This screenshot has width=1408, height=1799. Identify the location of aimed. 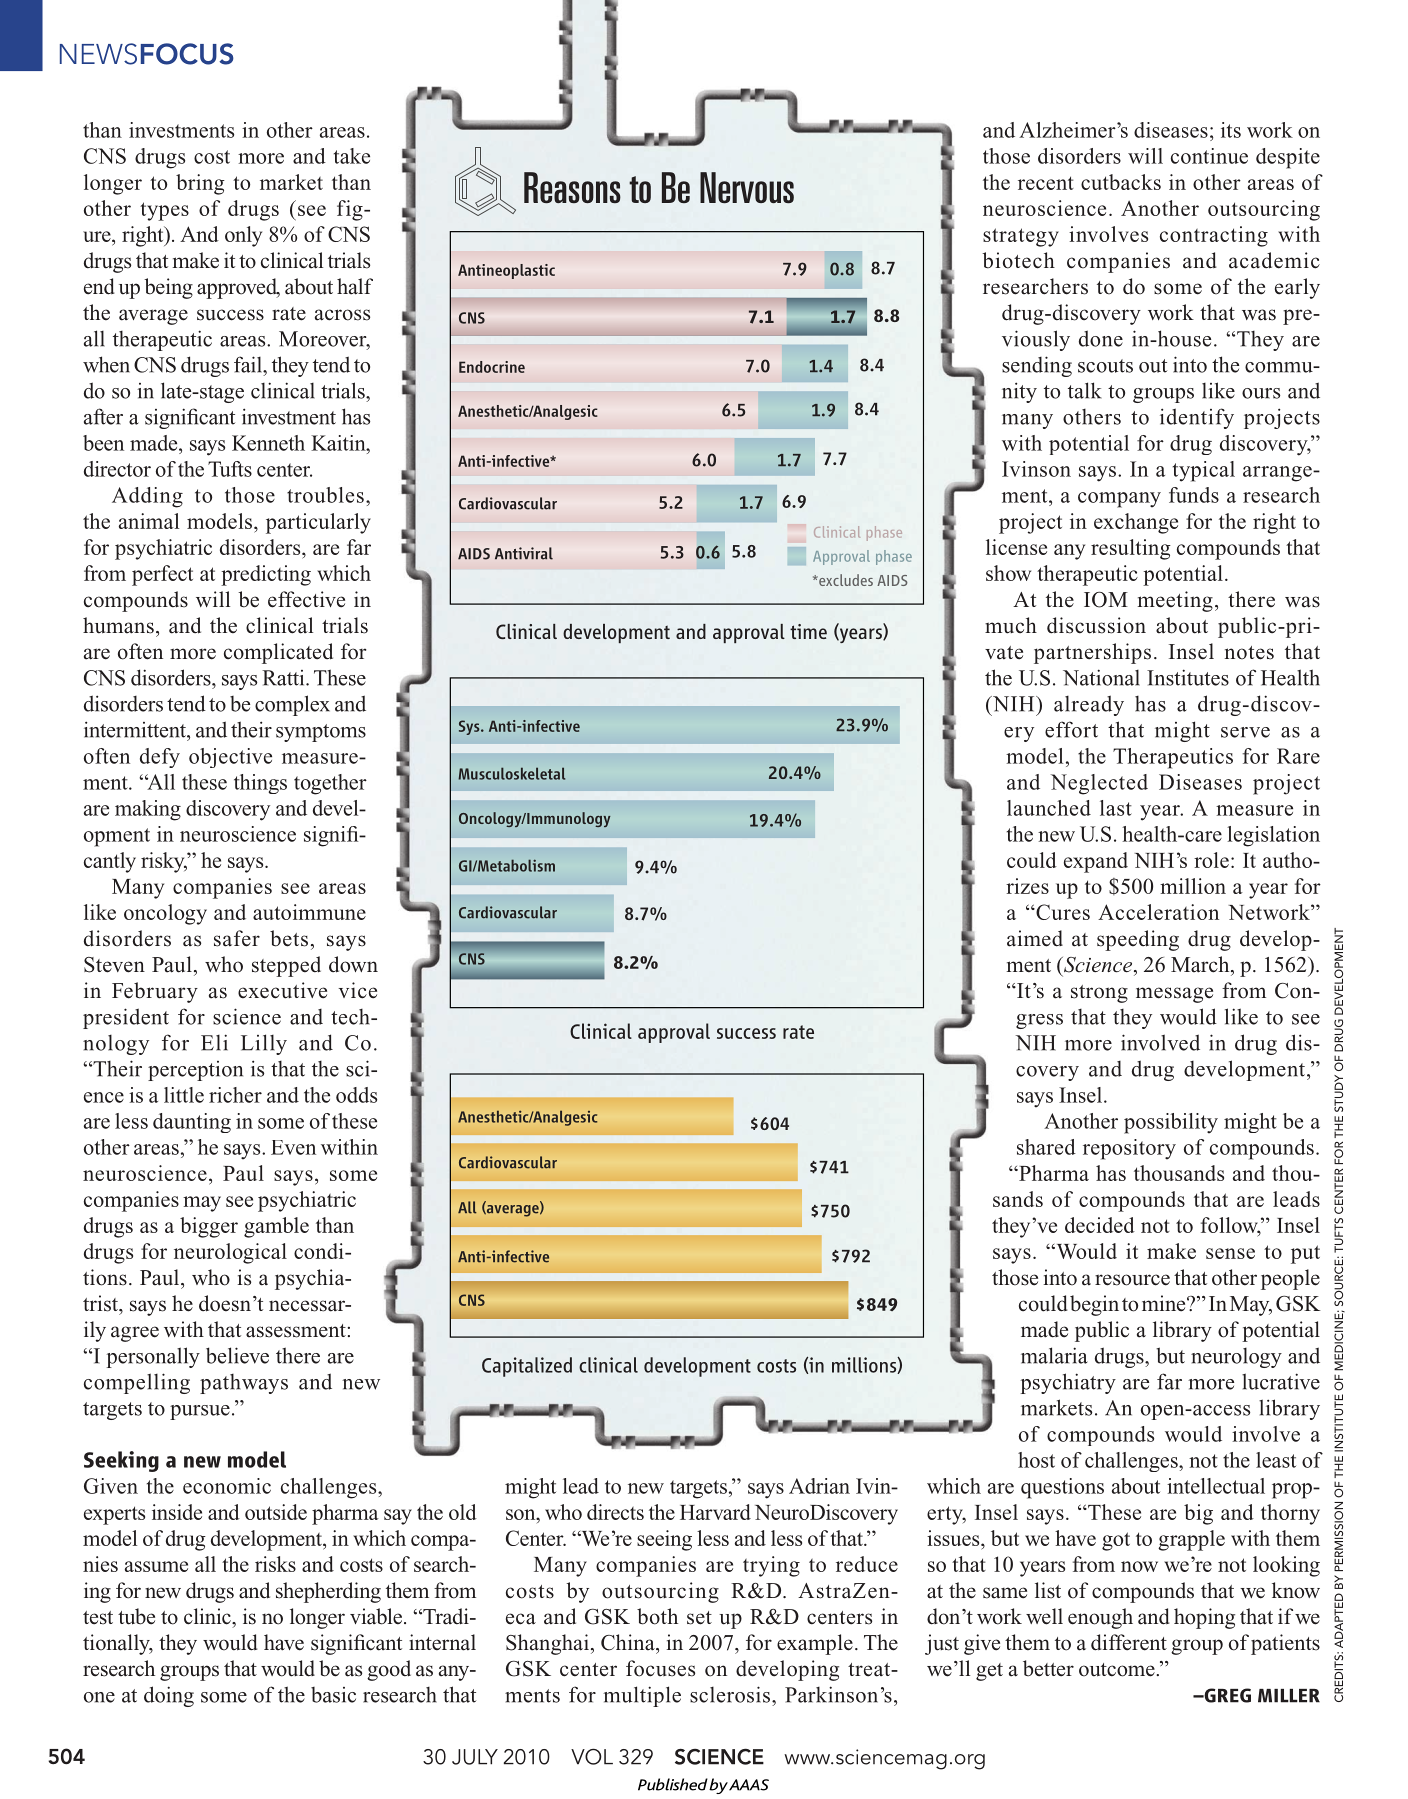
(1035, 938).
